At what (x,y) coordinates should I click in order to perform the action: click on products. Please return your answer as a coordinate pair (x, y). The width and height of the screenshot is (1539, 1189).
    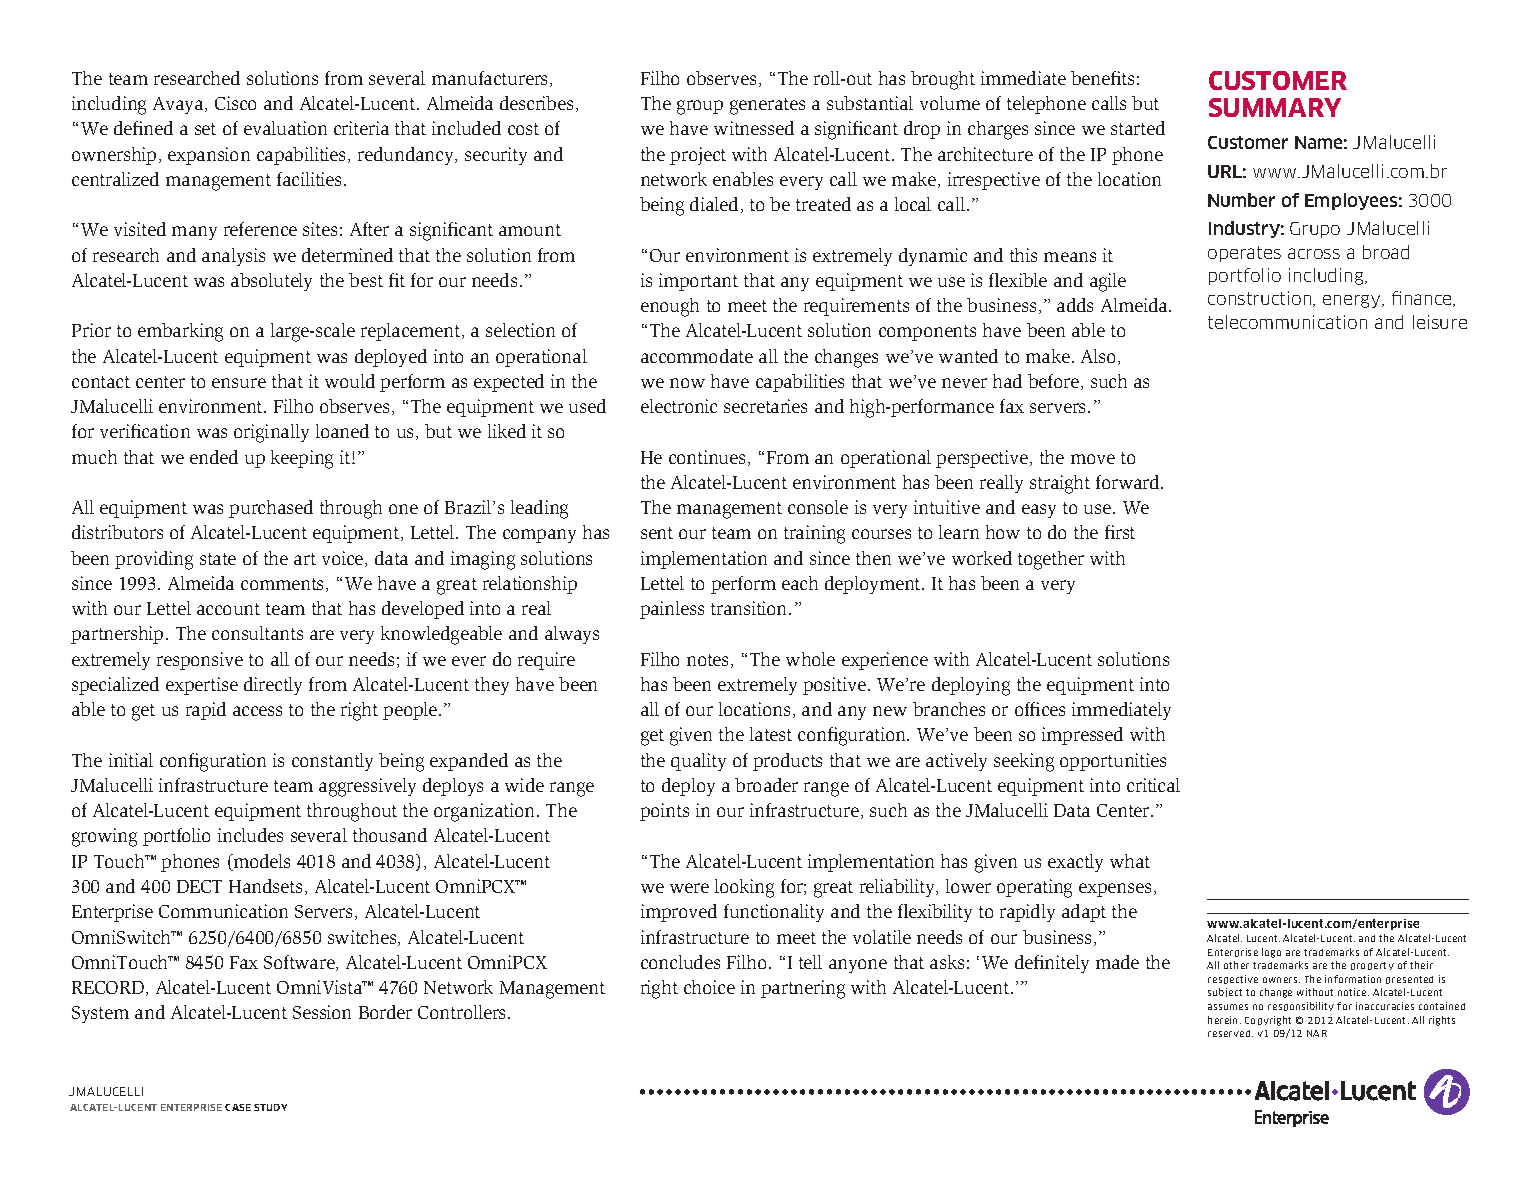
    Looking at the image, I should click on (787, 762).
